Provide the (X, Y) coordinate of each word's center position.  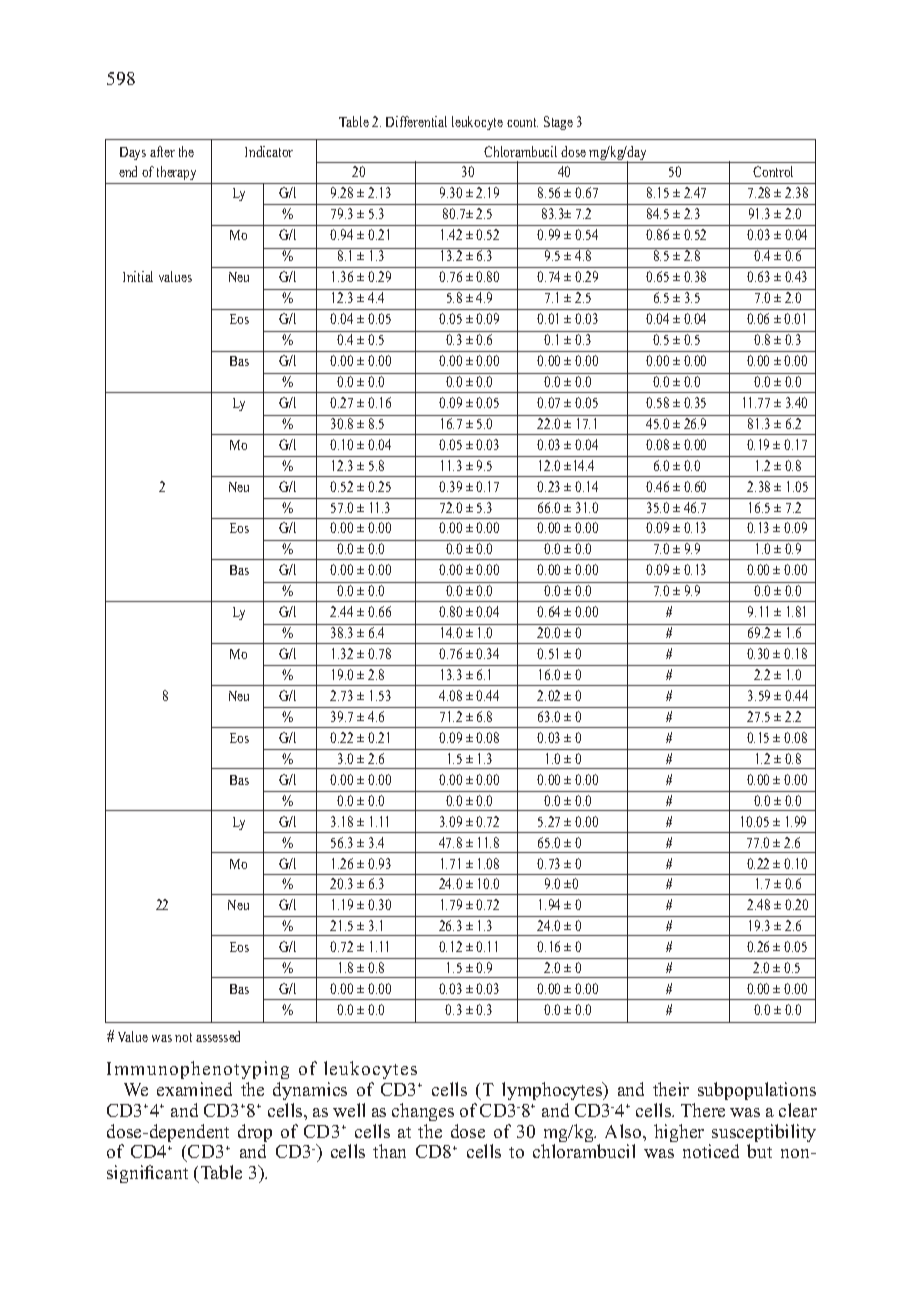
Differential (416, 121)
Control (773, 171)
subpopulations (757, 1091)
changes (423, 1112)
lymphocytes (553, 1091)
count (522, 122)
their (671, 1089)
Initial (138, 276)
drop (255, 1134)
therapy (177, 175)
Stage (558, 123)
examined (194, 1089)
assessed (218, 1036)
